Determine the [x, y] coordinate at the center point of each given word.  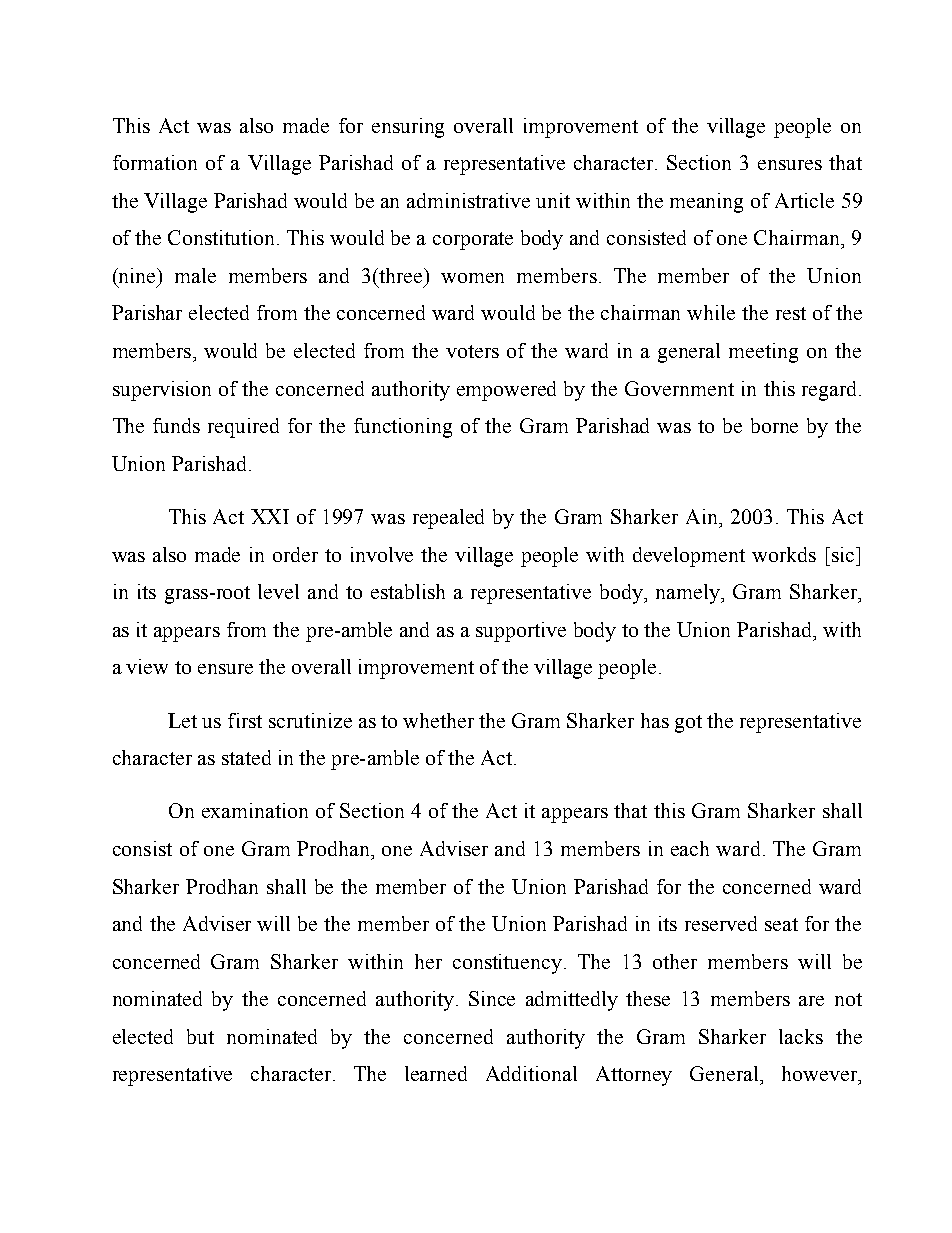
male [195, 275]
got [688, 724]
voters [472, 351]
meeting [763, 353]
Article [804, 200]
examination [255, 810]
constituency [509, 964]
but [200, 1036]
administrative [468, 200]
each [690, 848]
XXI [270, 516]
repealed [448, 519]
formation [155, 162]
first [245, 720]
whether [438, 720]
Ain [703, 516]
